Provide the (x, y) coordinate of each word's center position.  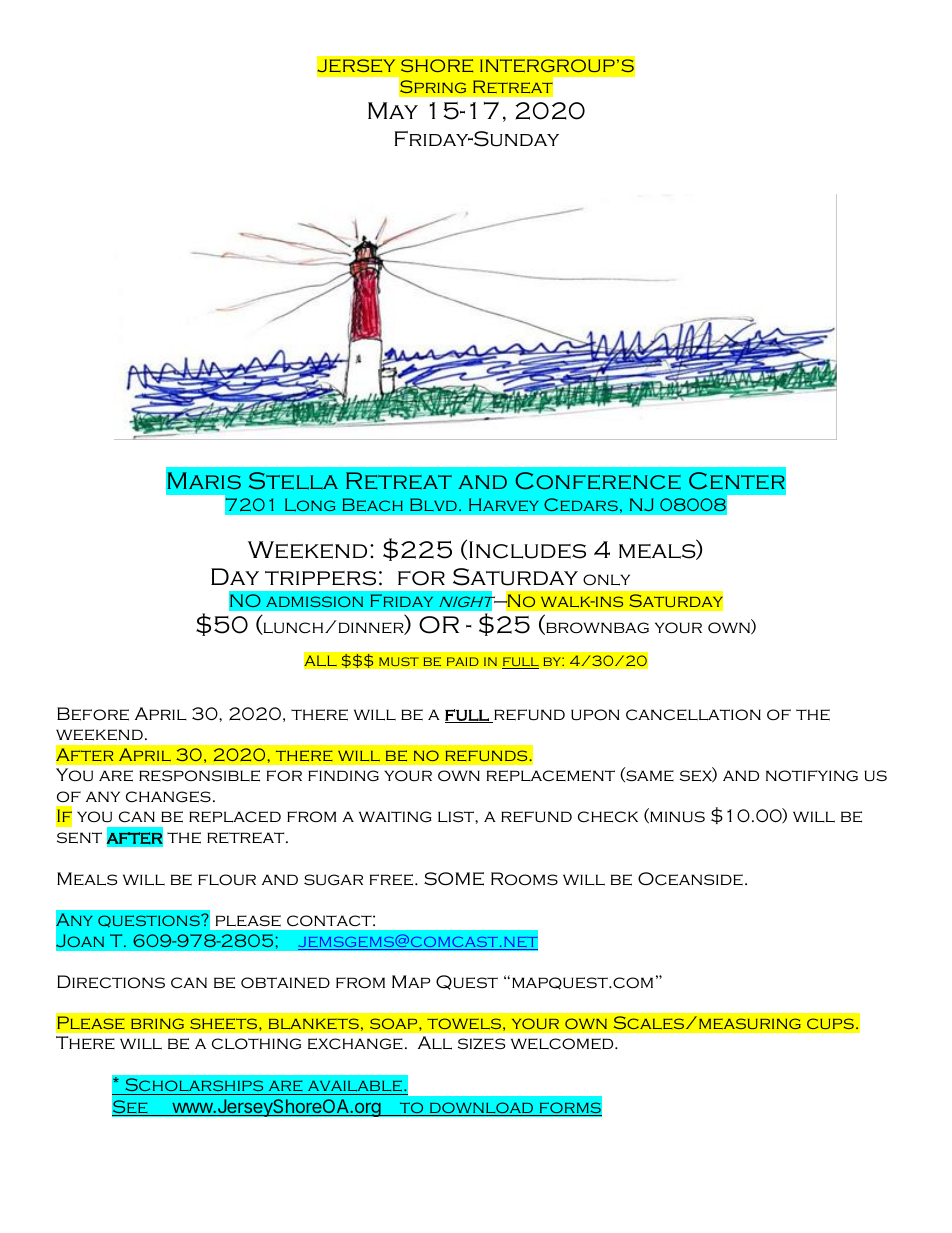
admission (314, 601)
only (606, 580)
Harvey (504, 504)
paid (462, 661)
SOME (454, 879)
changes (168, 797)
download (481, 1109)
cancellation (693, 715)
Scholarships (194, 1086)
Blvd (433, 504)
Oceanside (690, 879)
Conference (598, 481)
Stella (293, 481)
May (393, 110)
